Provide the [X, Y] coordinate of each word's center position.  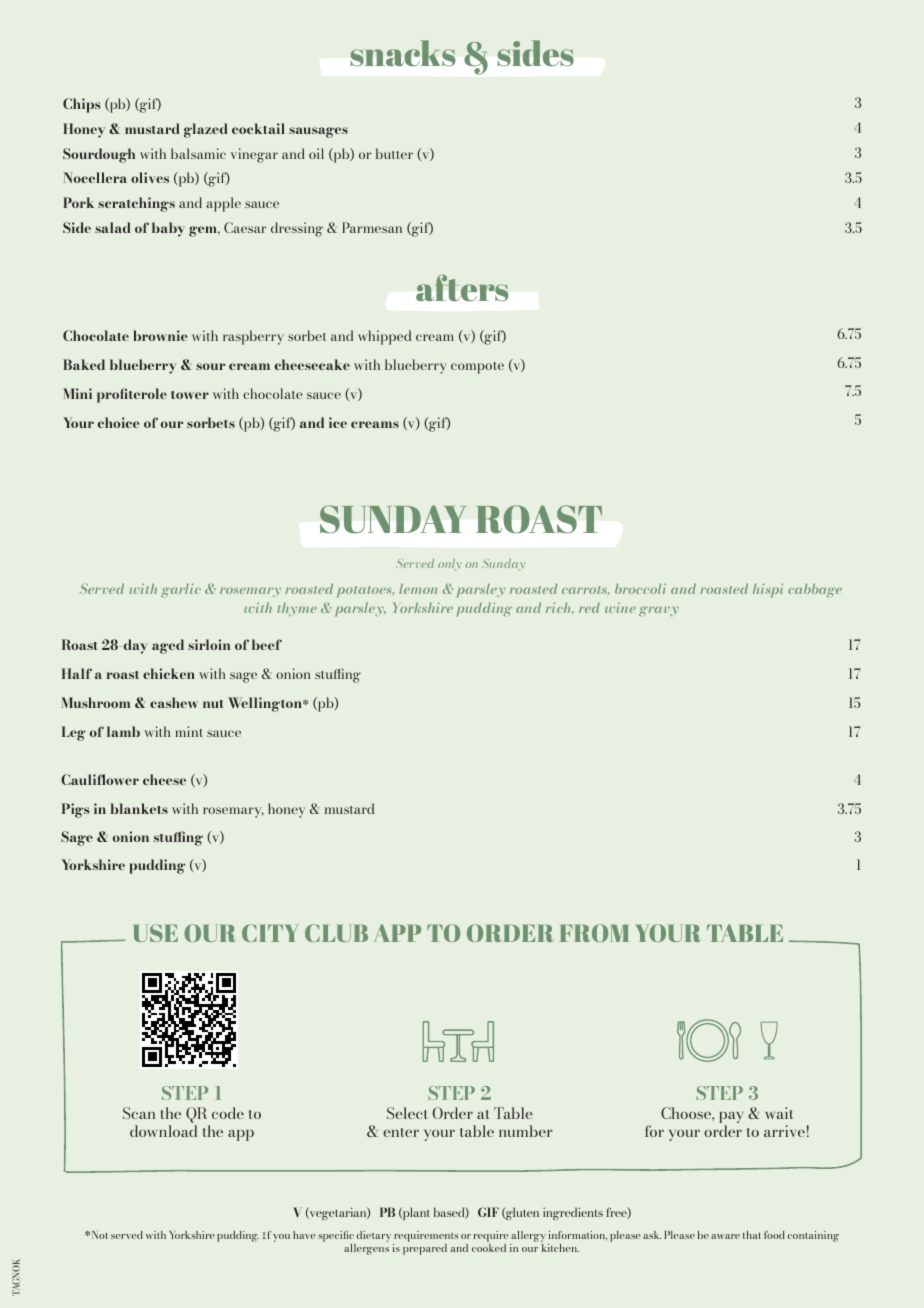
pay [731, 1119]
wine [620, 608]
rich [560, 607]
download [163, 1131]
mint [189, 731]
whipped [384, 337]
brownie [160, 335]
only [449, 564]
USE [156, 933]
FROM [594, 933]
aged [168, 646]
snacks [402, 53]
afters [462, 287]
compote [477, 368]
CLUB [336, 933]
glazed [205, 130]
